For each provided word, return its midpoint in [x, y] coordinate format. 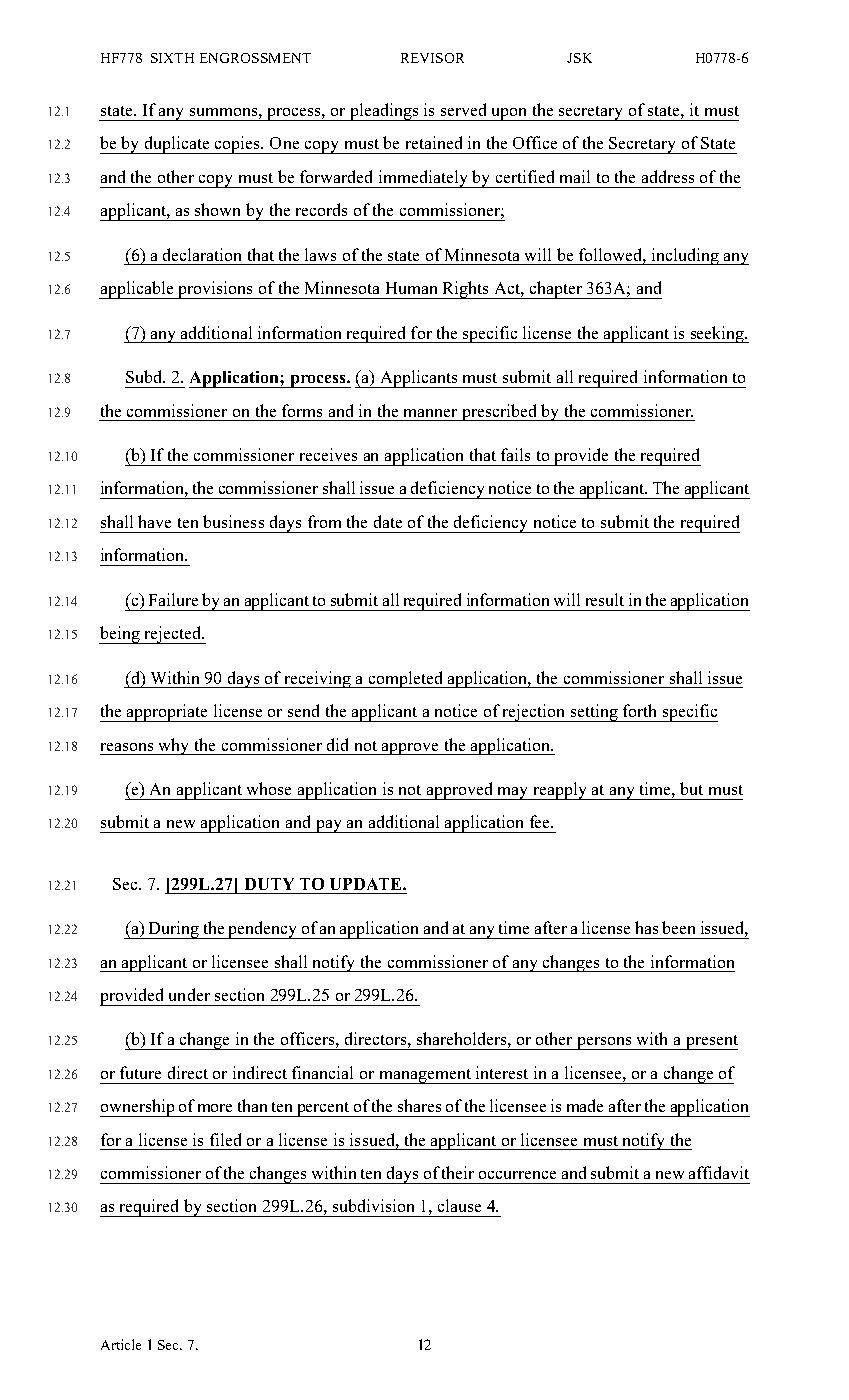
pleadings [384, 112]
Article [121, 1344]
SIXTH [172, 58]
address [668, 176]
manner [430, 413]
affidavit [719, 1172]
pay [328, 826]
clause [459, 1205]
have [154, 521]
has [646, 927]
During [173, 930]
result [605, 599]
